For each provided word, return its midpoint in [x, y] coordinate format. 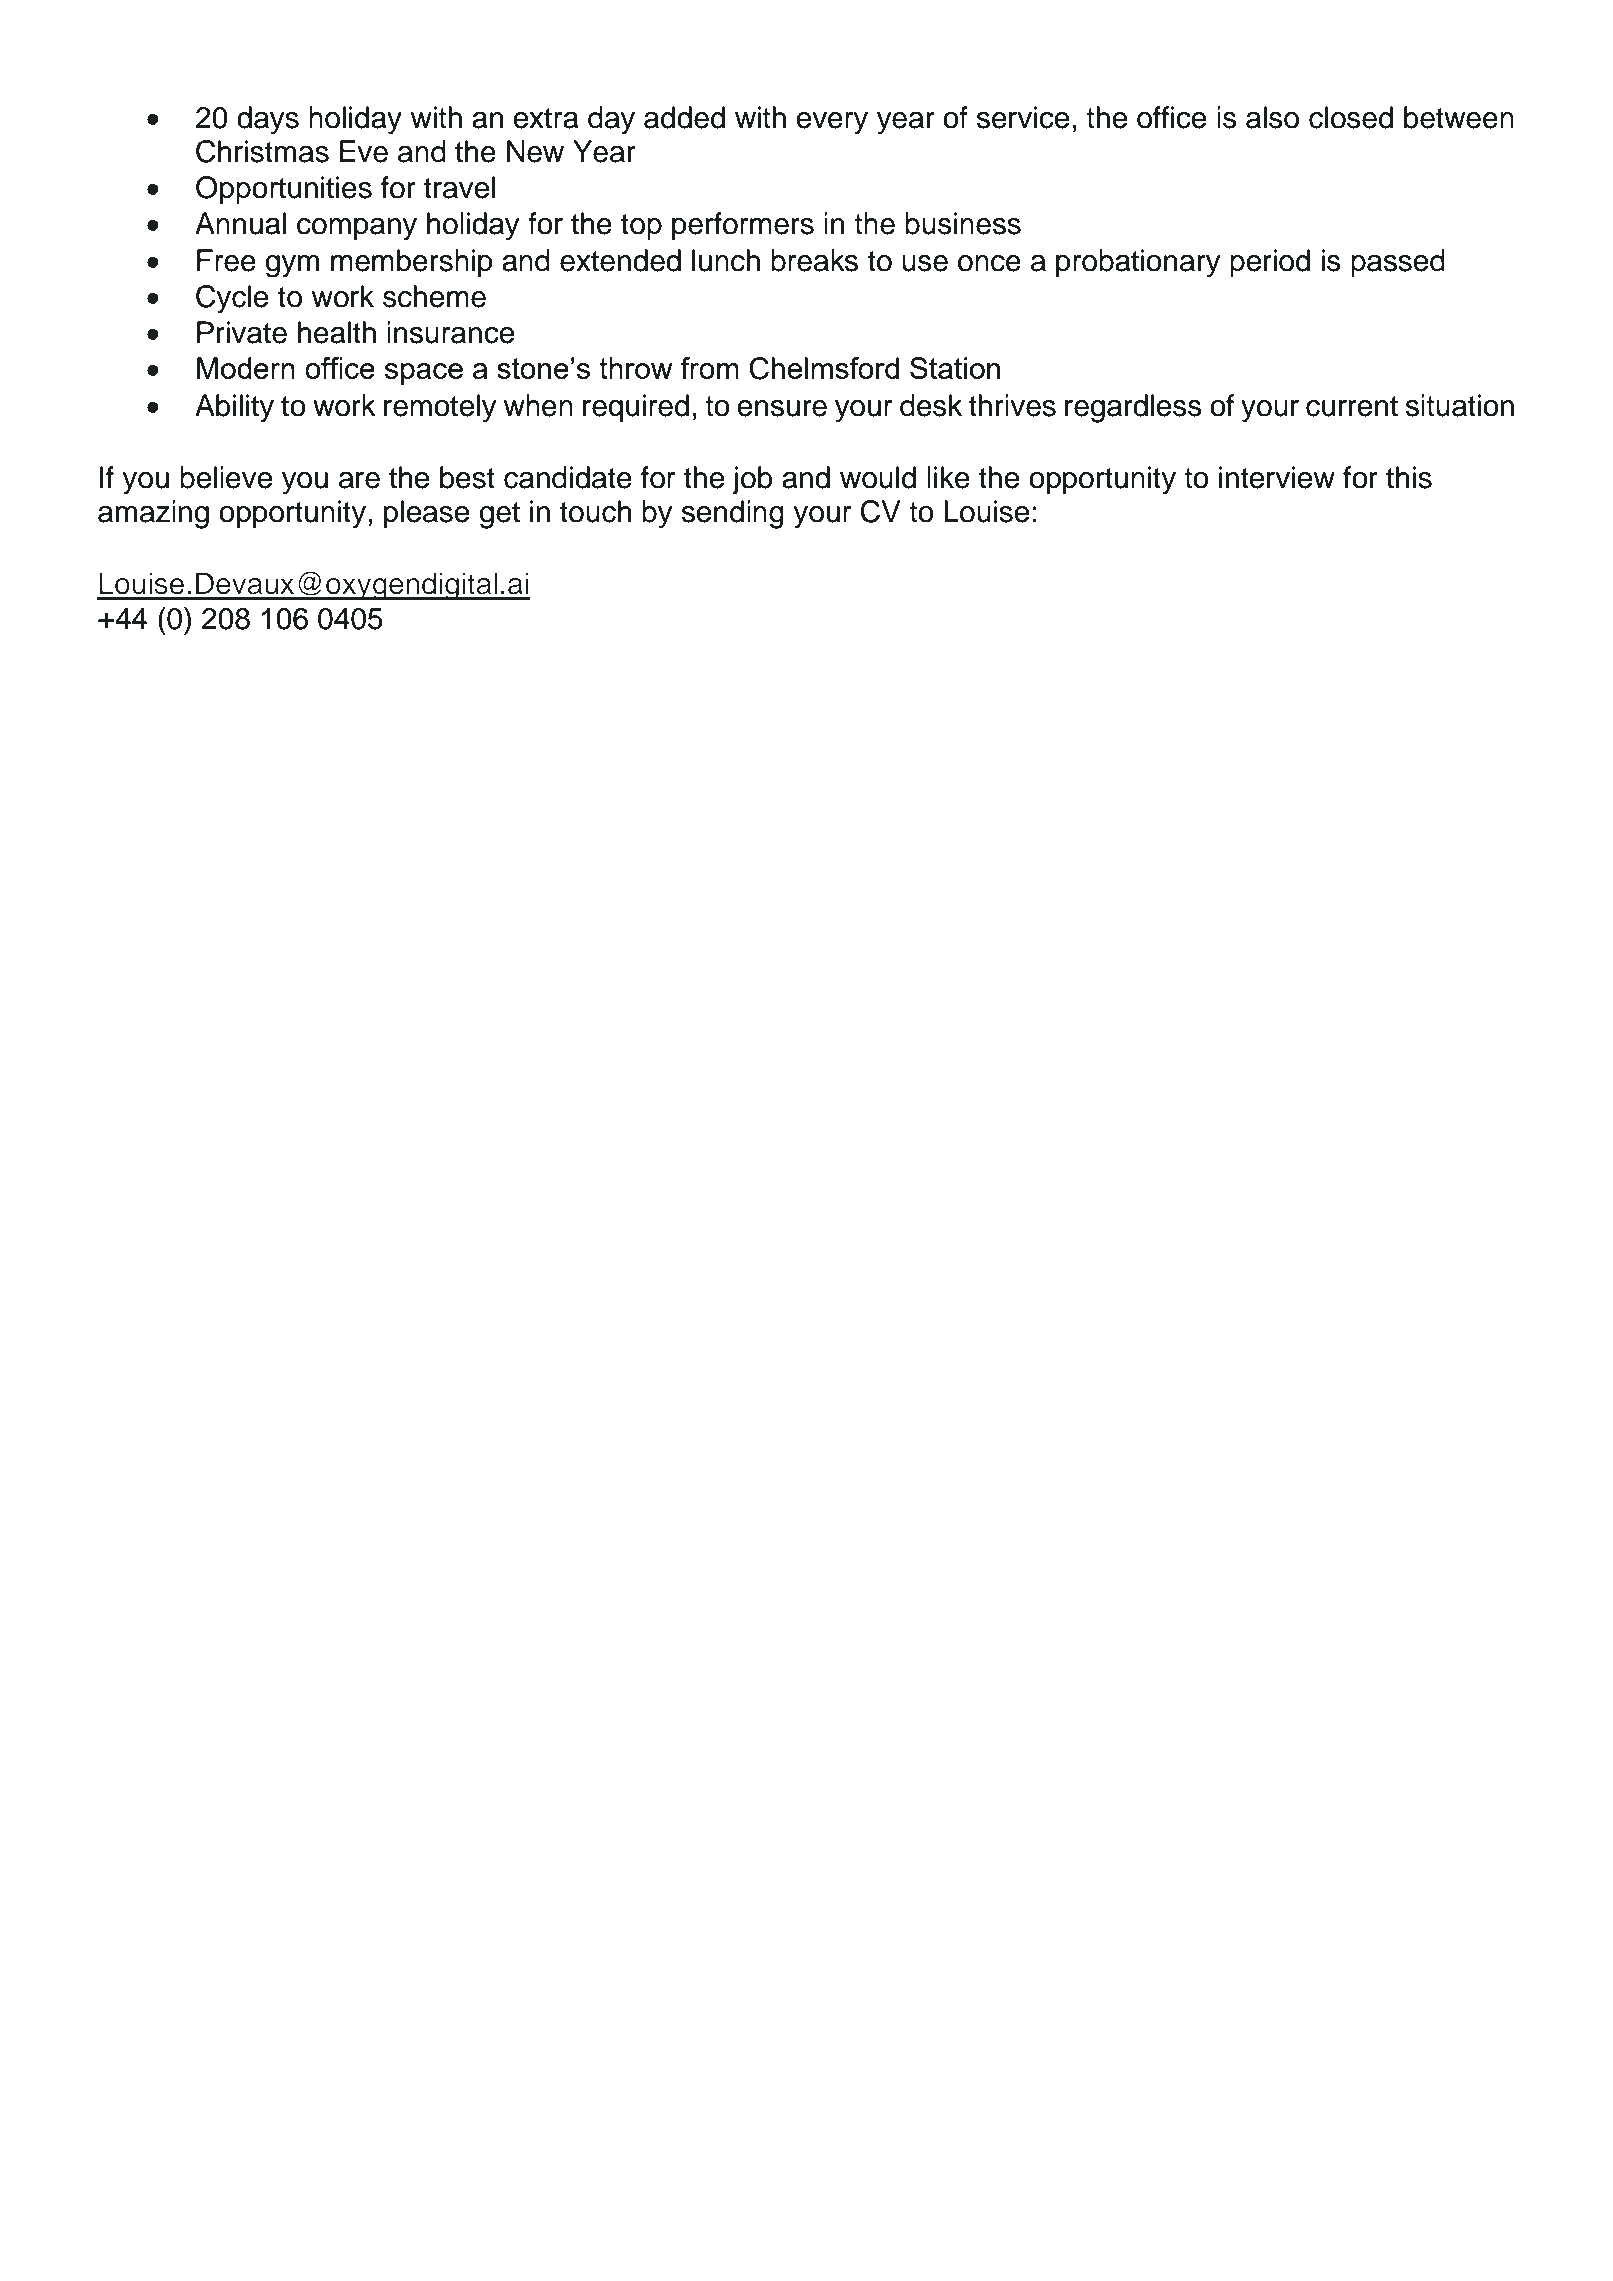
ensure [782, 408]
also [1272, 117]
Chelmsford [824, 368]
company [357, 229]
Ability [234, 408]
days [268, 120]
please [426, 514]
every [832, 123]
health [337, 332]
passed [1398, 263]
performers [743, 226]
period [1270, 263]
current [1352, 406]
